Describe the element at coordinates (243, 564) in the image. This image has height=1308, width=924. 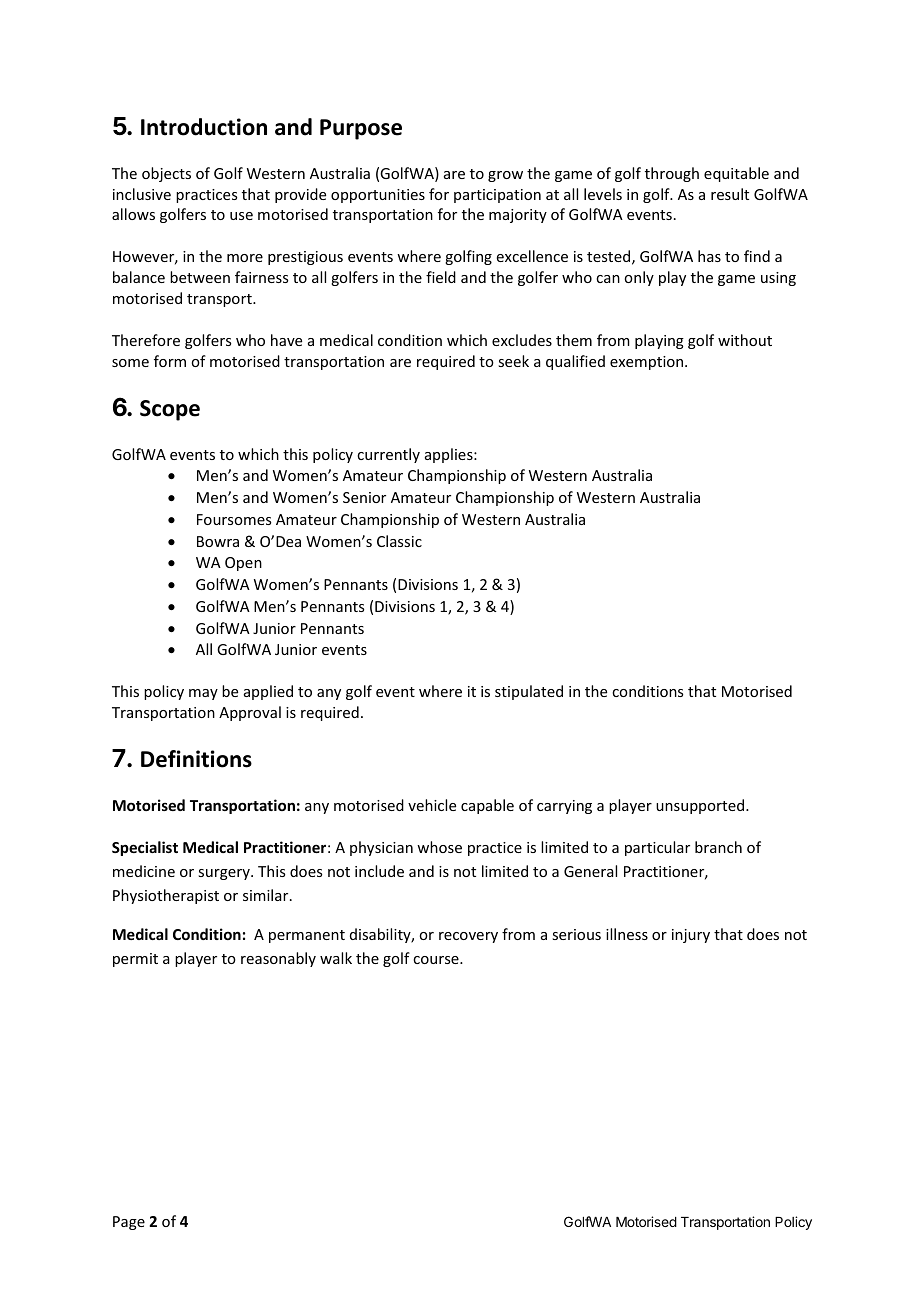
I see `Open` at that location.
